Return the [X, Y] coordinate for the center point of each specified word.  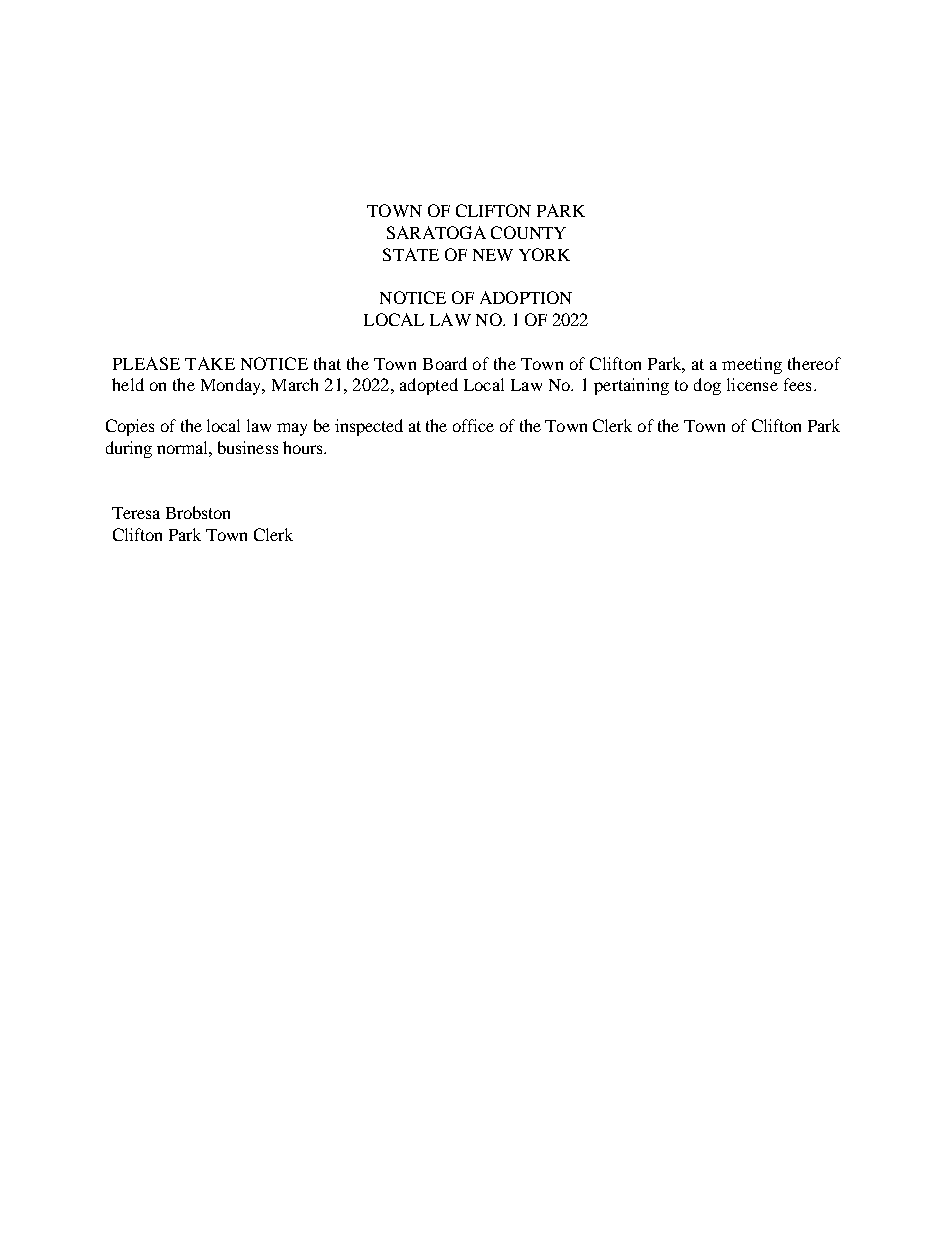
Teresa [136, 513]
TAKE [210, 363]
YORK [544, 254]
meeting [752, 365]
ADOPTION [526, 297]
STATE [411, 254]
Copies [130, 427]
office [473, 425]
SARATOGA [436, 232]
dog [707, 386]
